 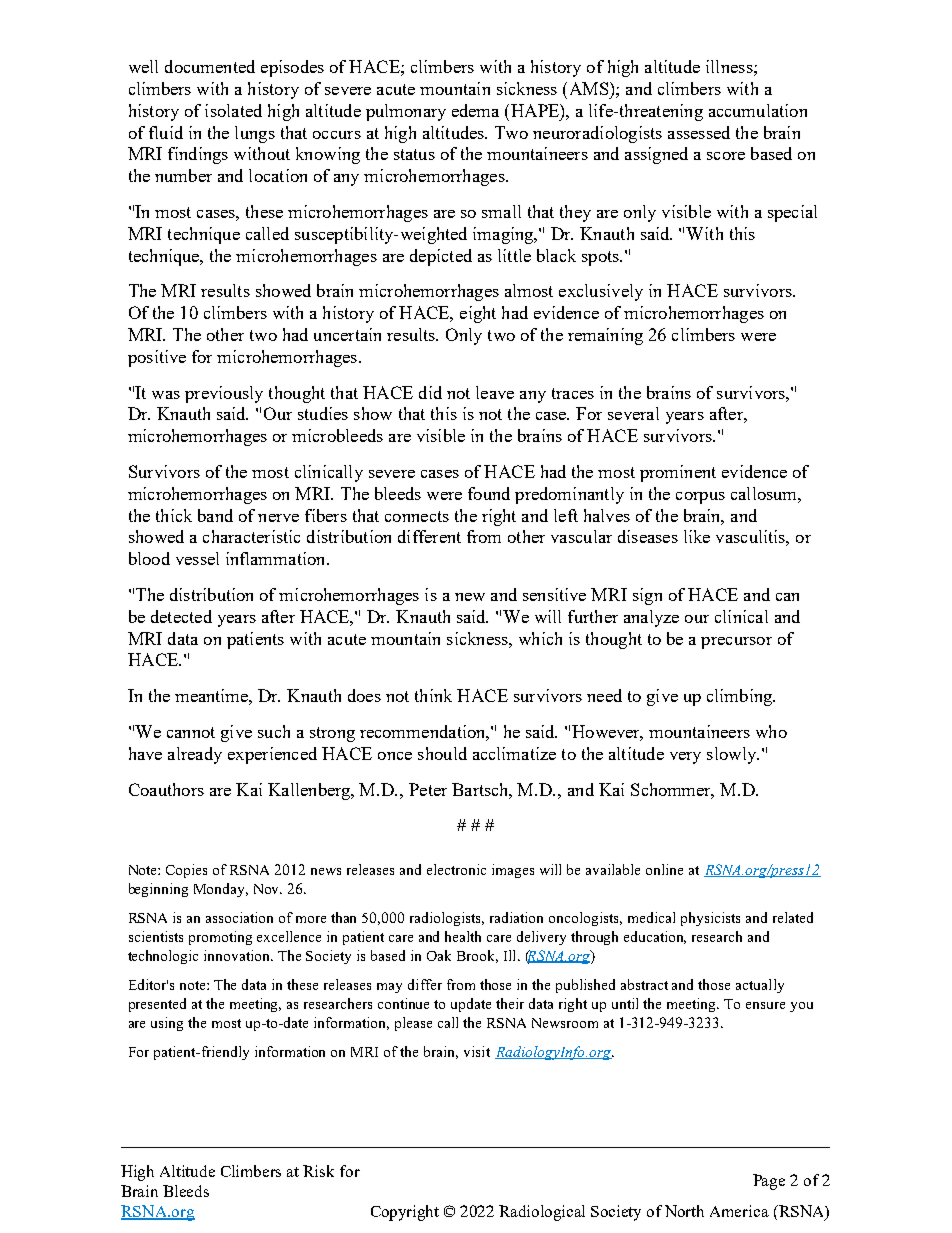 What do you see at coordinates (678, 473) in the image?
I see `prominent` at bounding box center [678, 473].
